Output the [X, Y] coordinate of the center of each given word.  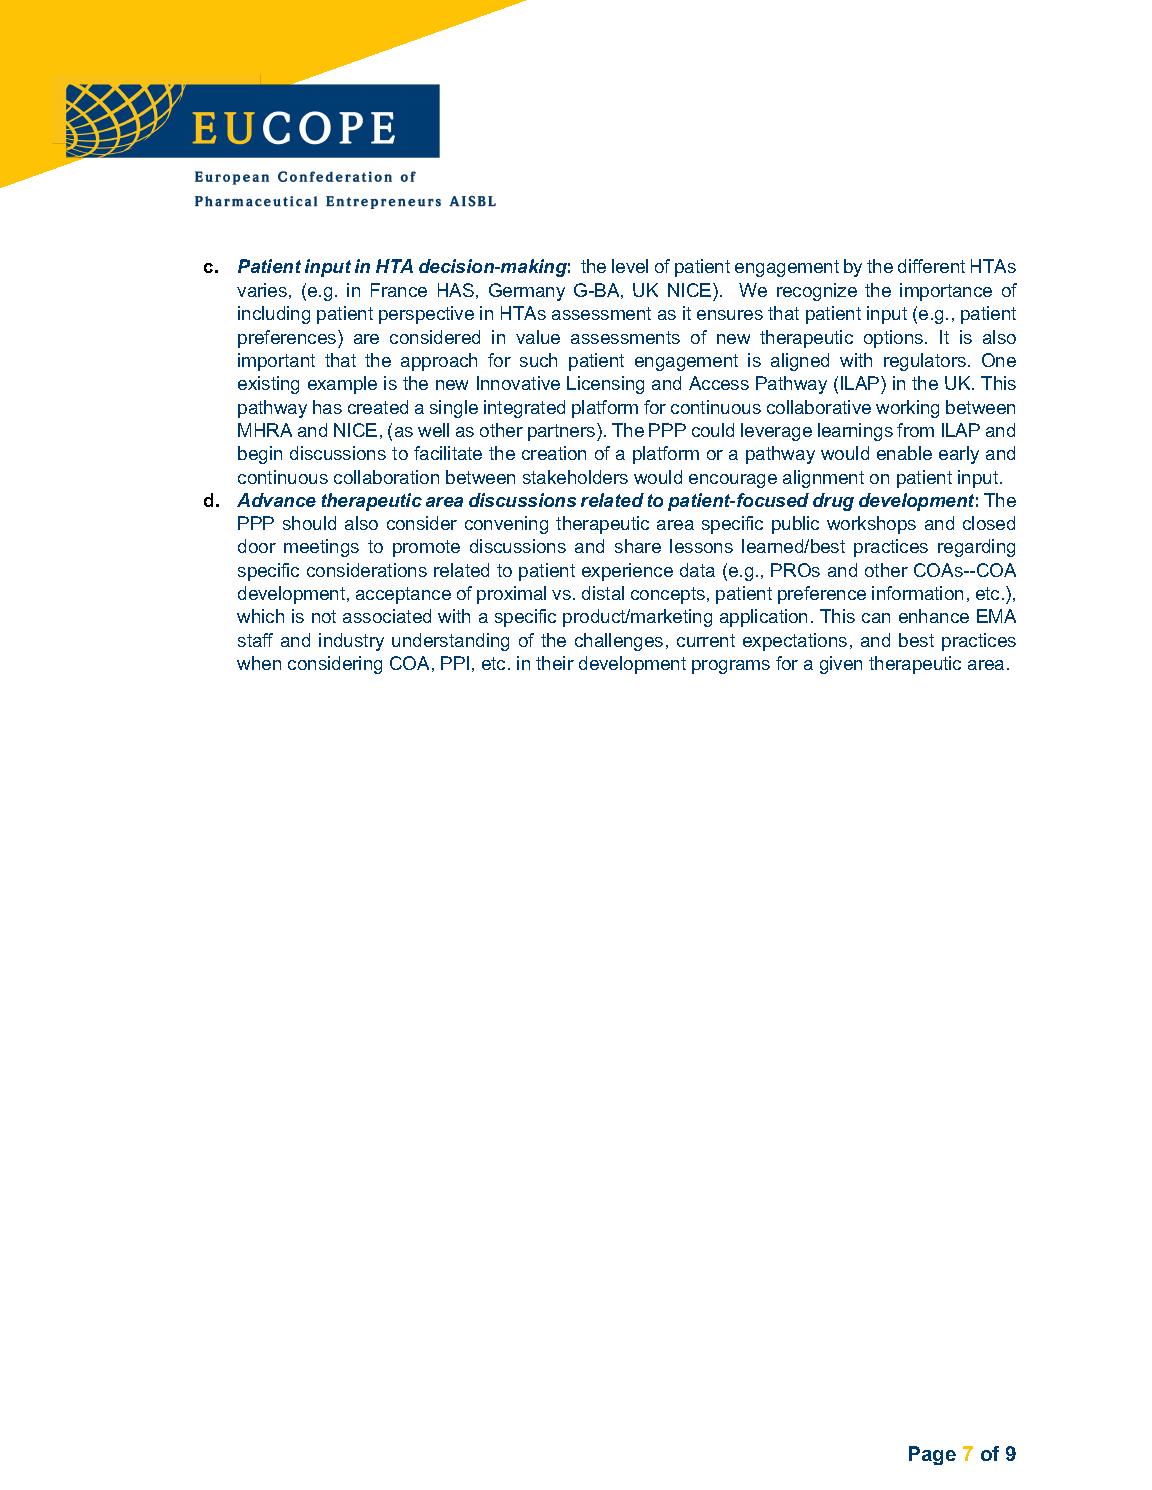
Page [932, 1455]
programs [731, 667]
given [841, 665]
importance [946, 292]
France [399, 290]
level [630, 266]
